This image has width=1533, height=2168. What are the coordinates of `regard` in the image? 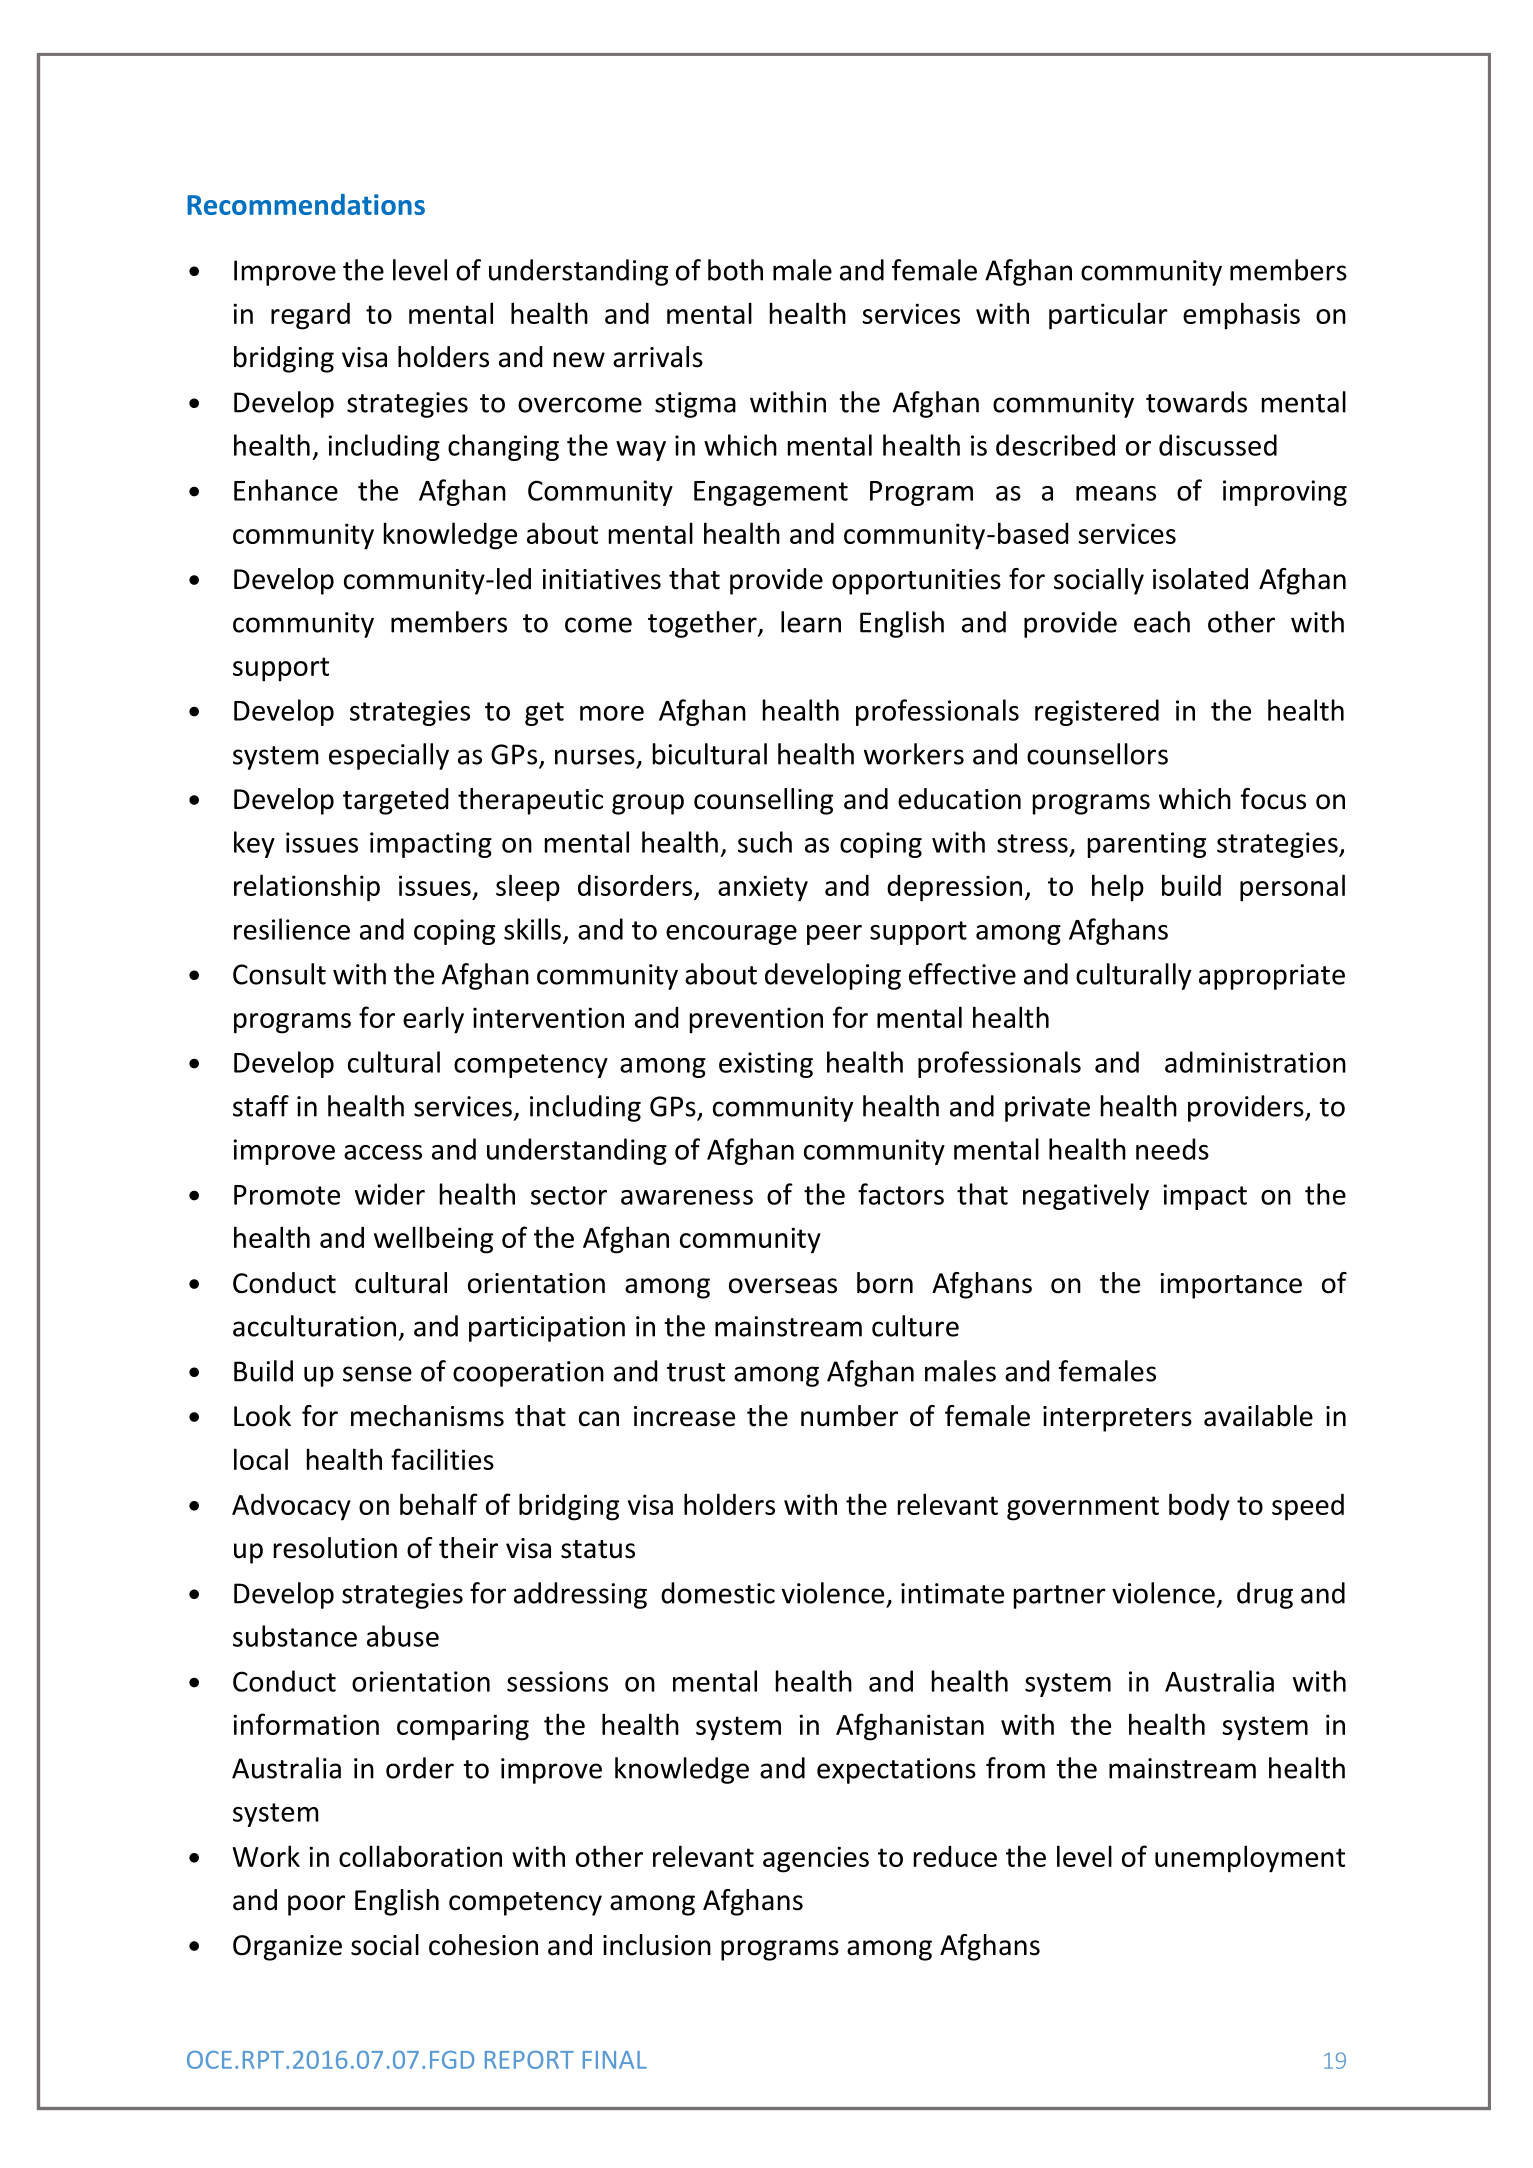 It's located at (310, 316).
